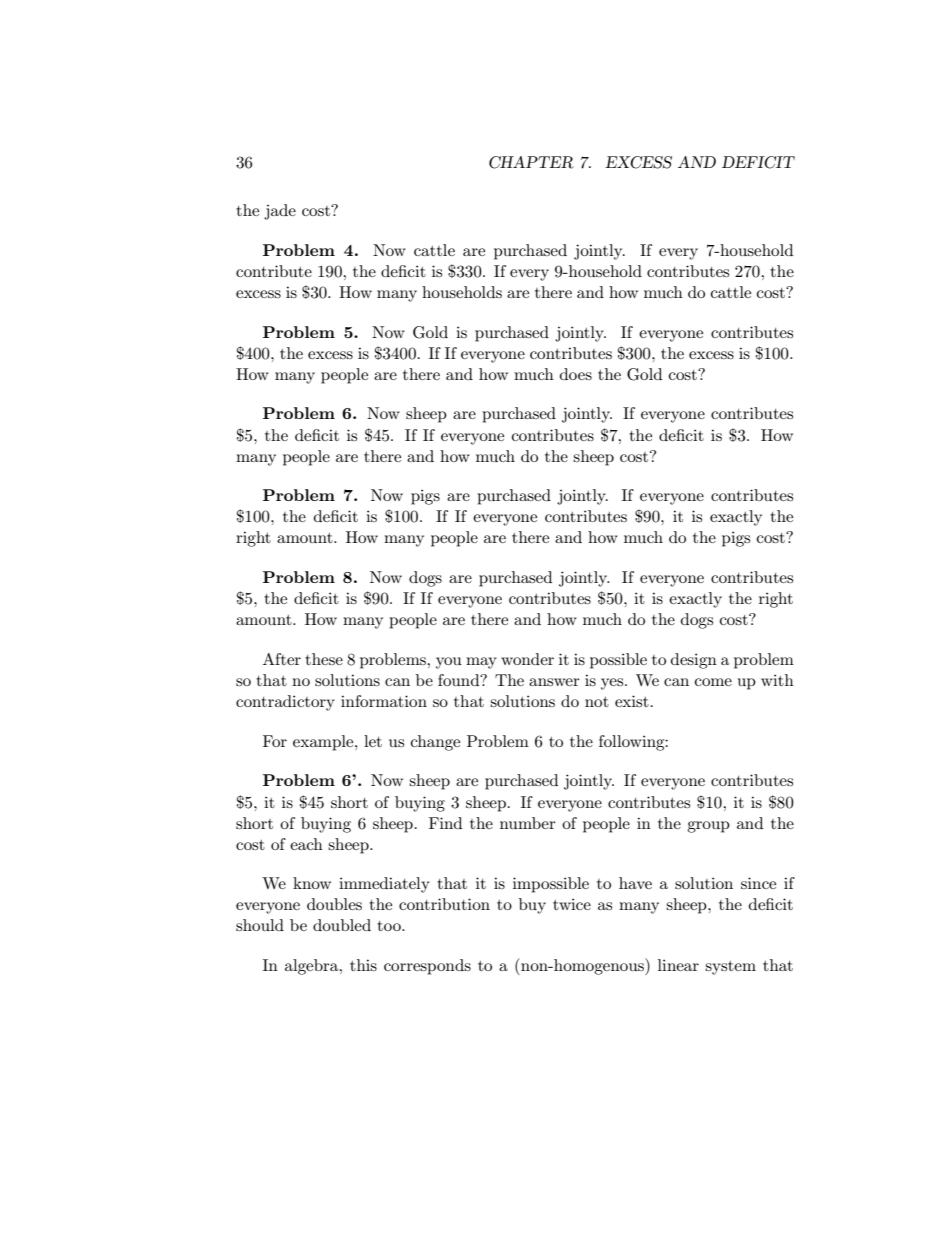 The image size is (952, 1233). What do you see at coordinates (280, 212) in the screenshot?
I see `jade` at bounding box center [280, 212].
